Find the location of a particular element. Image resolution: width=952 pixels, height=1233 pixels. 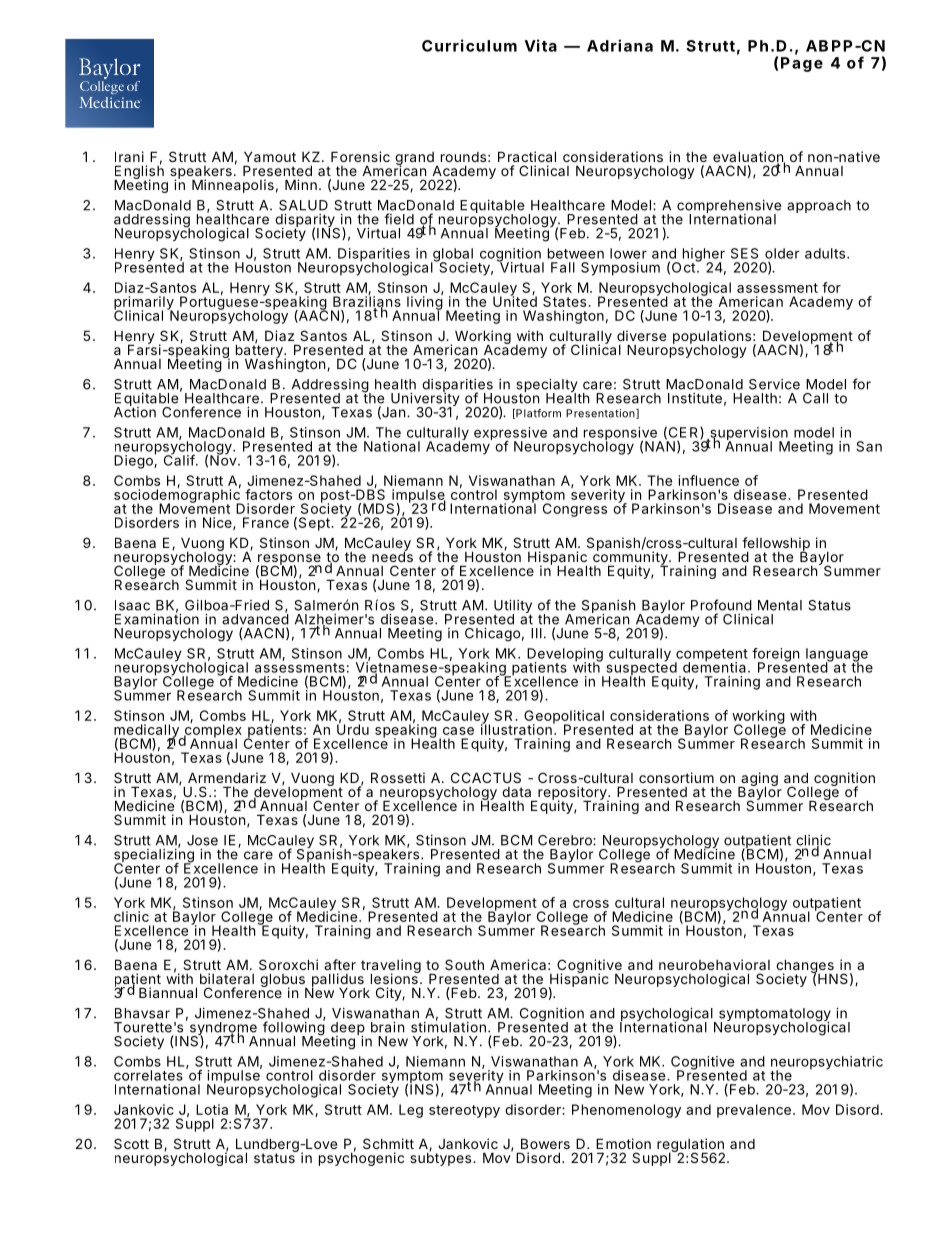

Curriculum is located at coordinates (469, 45).
